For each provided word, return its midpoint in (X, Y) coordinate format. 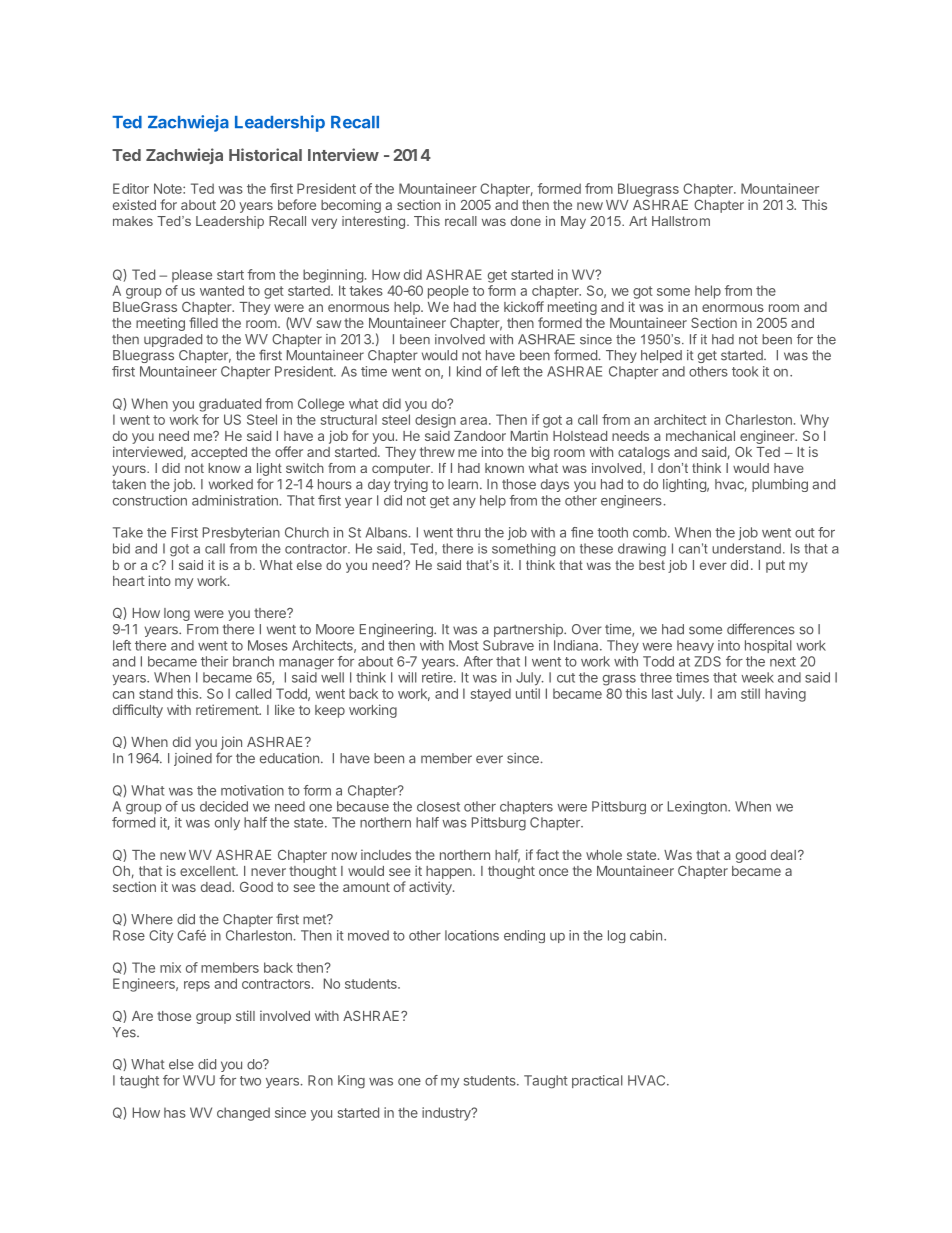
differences (761, 629)
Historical (265, 154)
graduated (230, 405)
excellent (208, 871)
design (435, 421)
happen (450, 872)
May (573, 222)
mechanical (700, 435)
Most (464, 645)
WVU (199, 1080)
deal (783, 855)
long (177, 614)
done (526, 221)
